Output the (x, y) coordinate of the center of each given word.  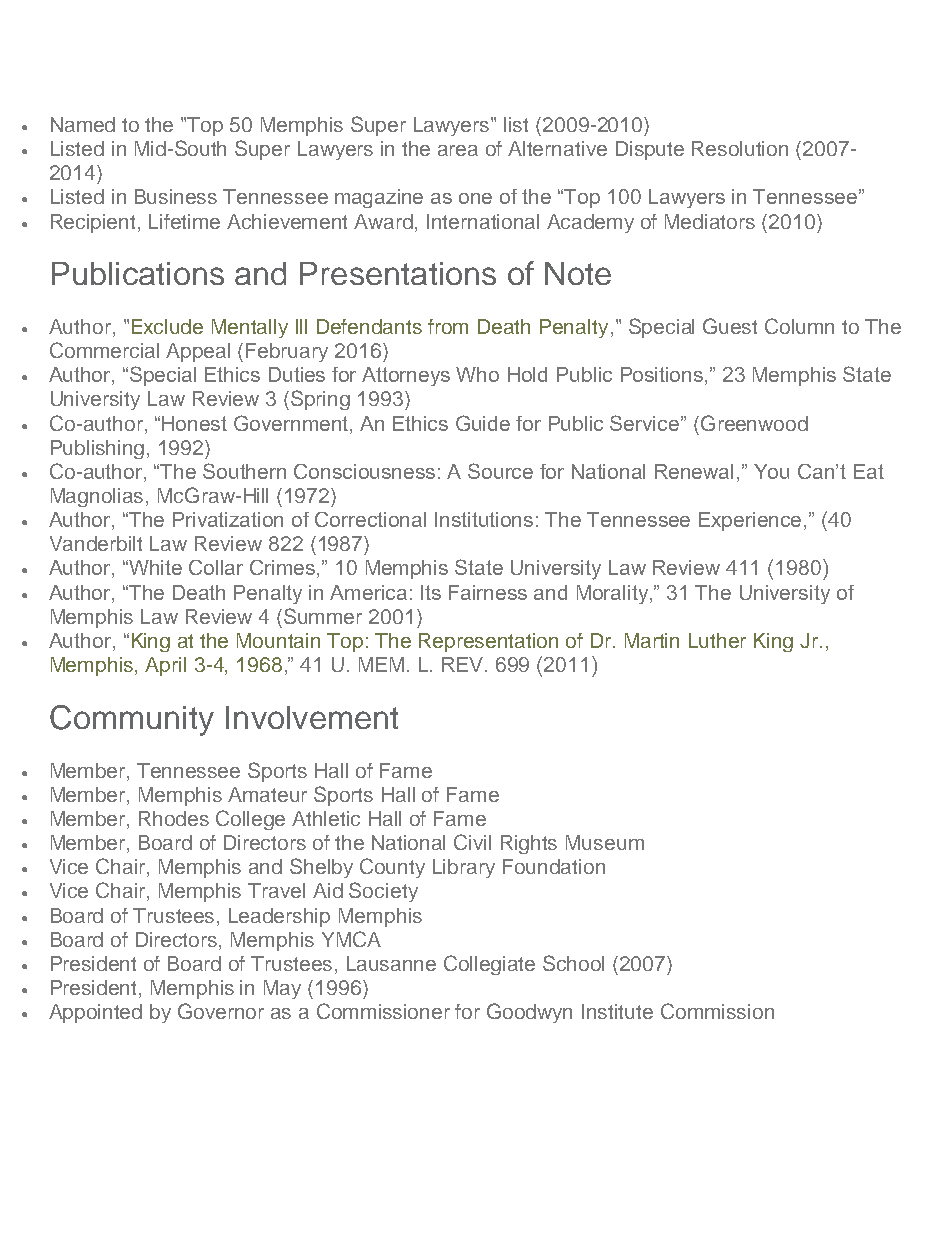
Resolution (740, 148)
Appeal (198, 352)
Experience (752, 521)
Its (431, 592)
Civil (472, 842)
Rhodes (174, 818)
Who (477, 374)
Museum (605, 842)
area (458, 150)
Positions (663, 376)
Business (176, 196)
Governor (221, 1011)
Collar (216, 567)
